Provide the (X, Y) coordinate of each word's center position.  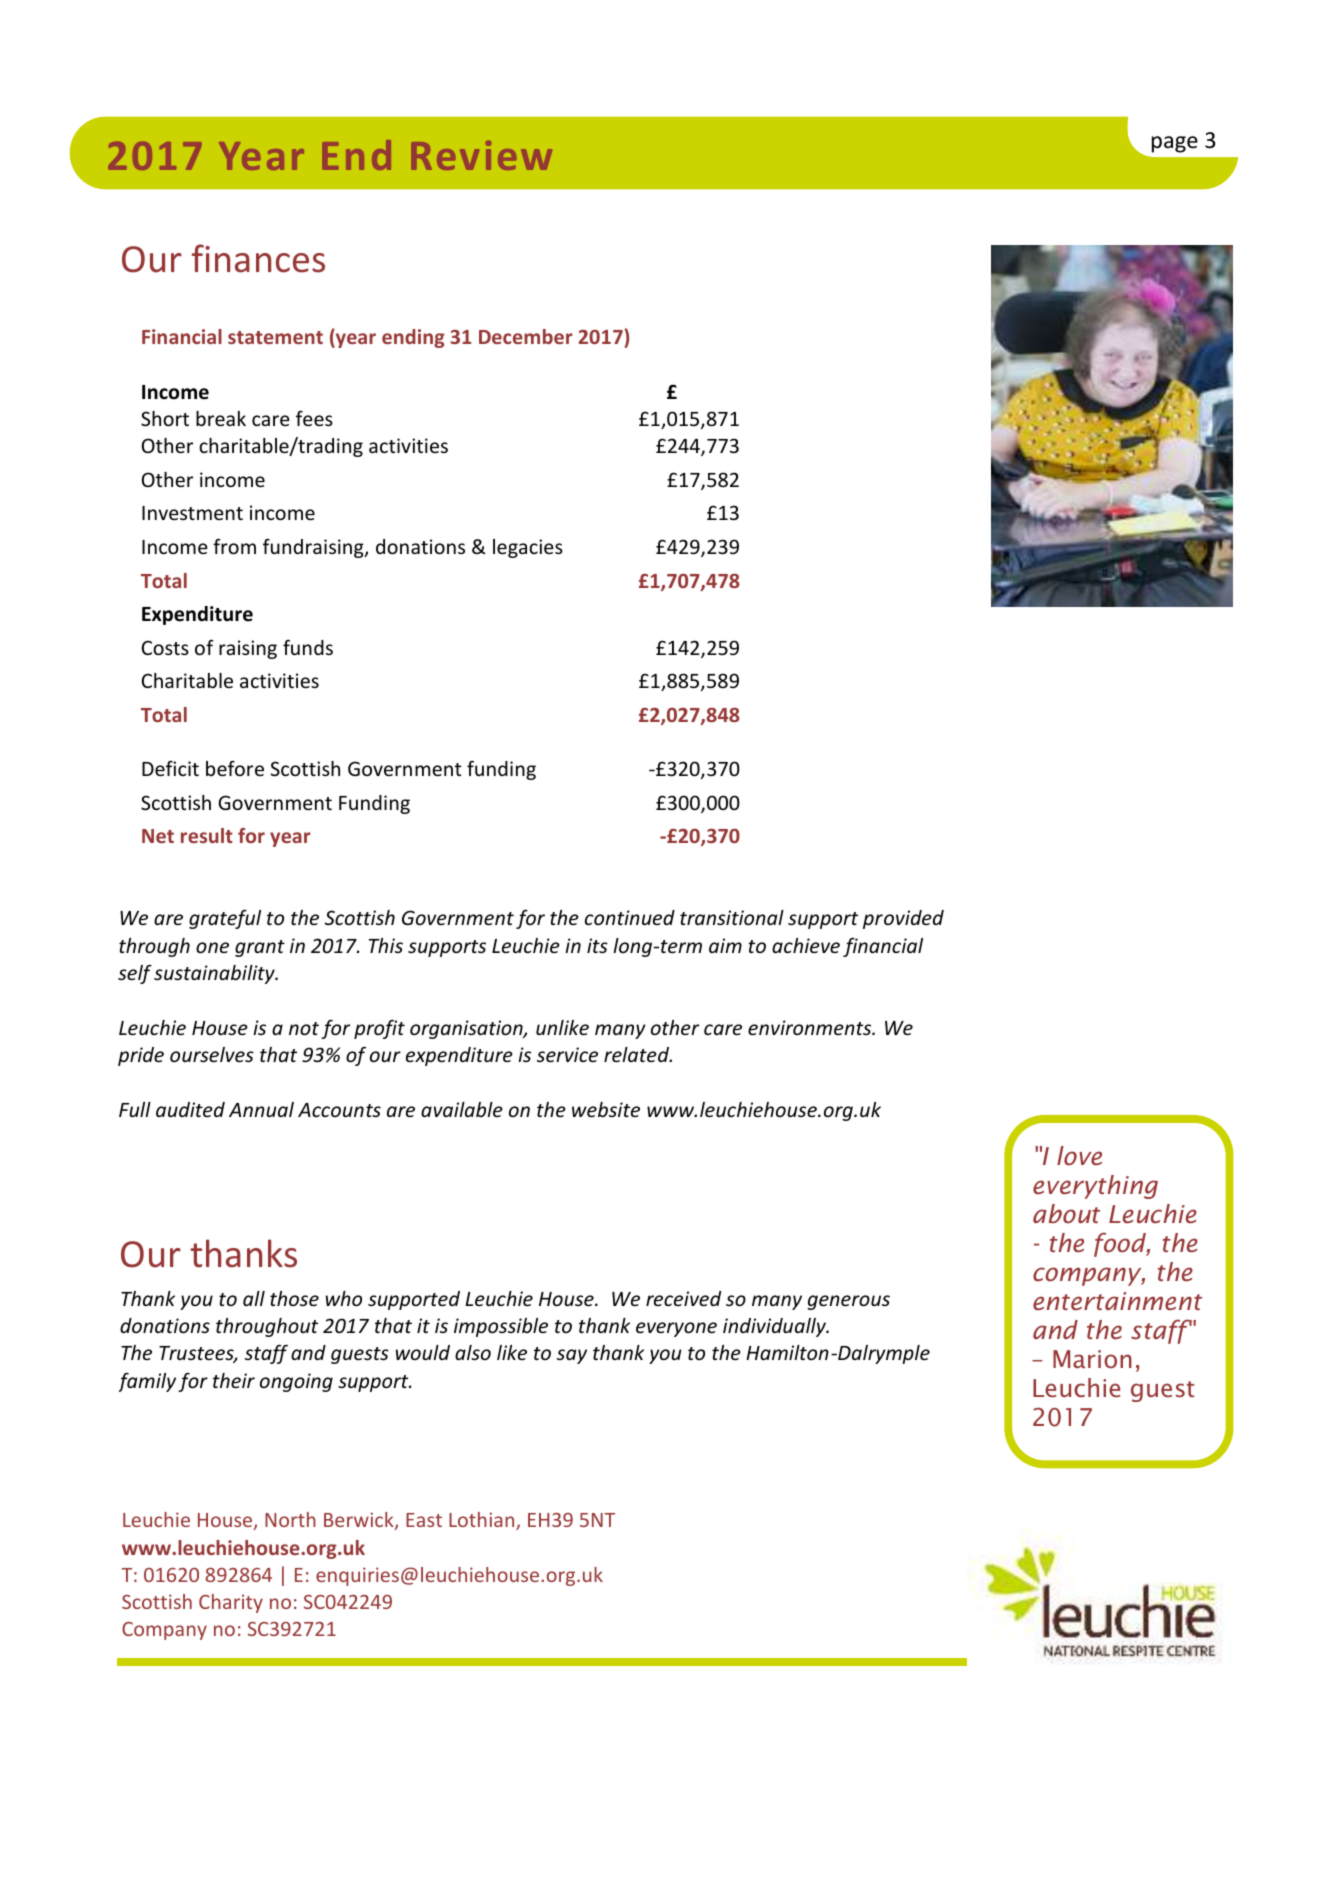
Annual (261, 1109)
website (606, 1109)
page (1175, 144)
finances (258, 258)
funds (308, 647)
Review (481, 155)
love (1079, 1156)
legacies (528, 548)
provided (903, 919)
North (290, 1519)
